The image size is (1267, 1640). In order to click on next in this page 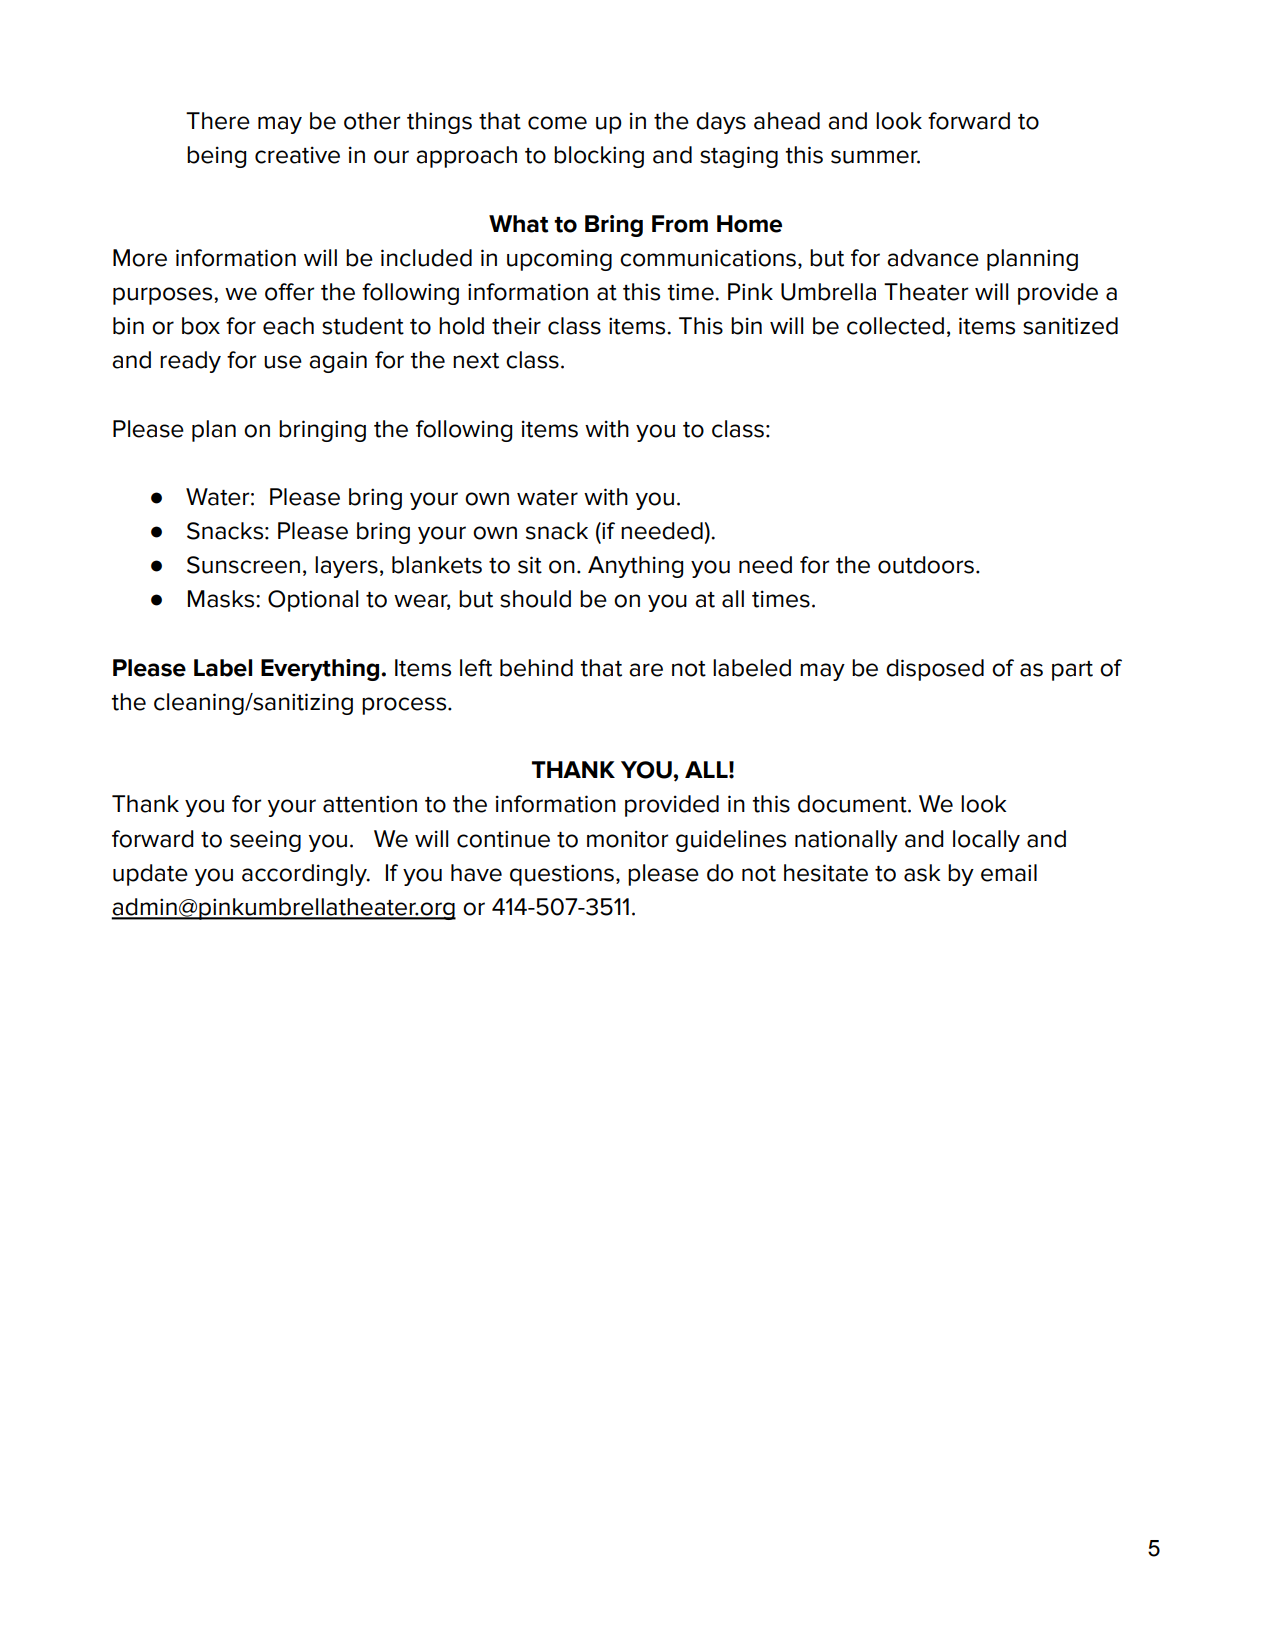, I will do `click(476, 361)`.
